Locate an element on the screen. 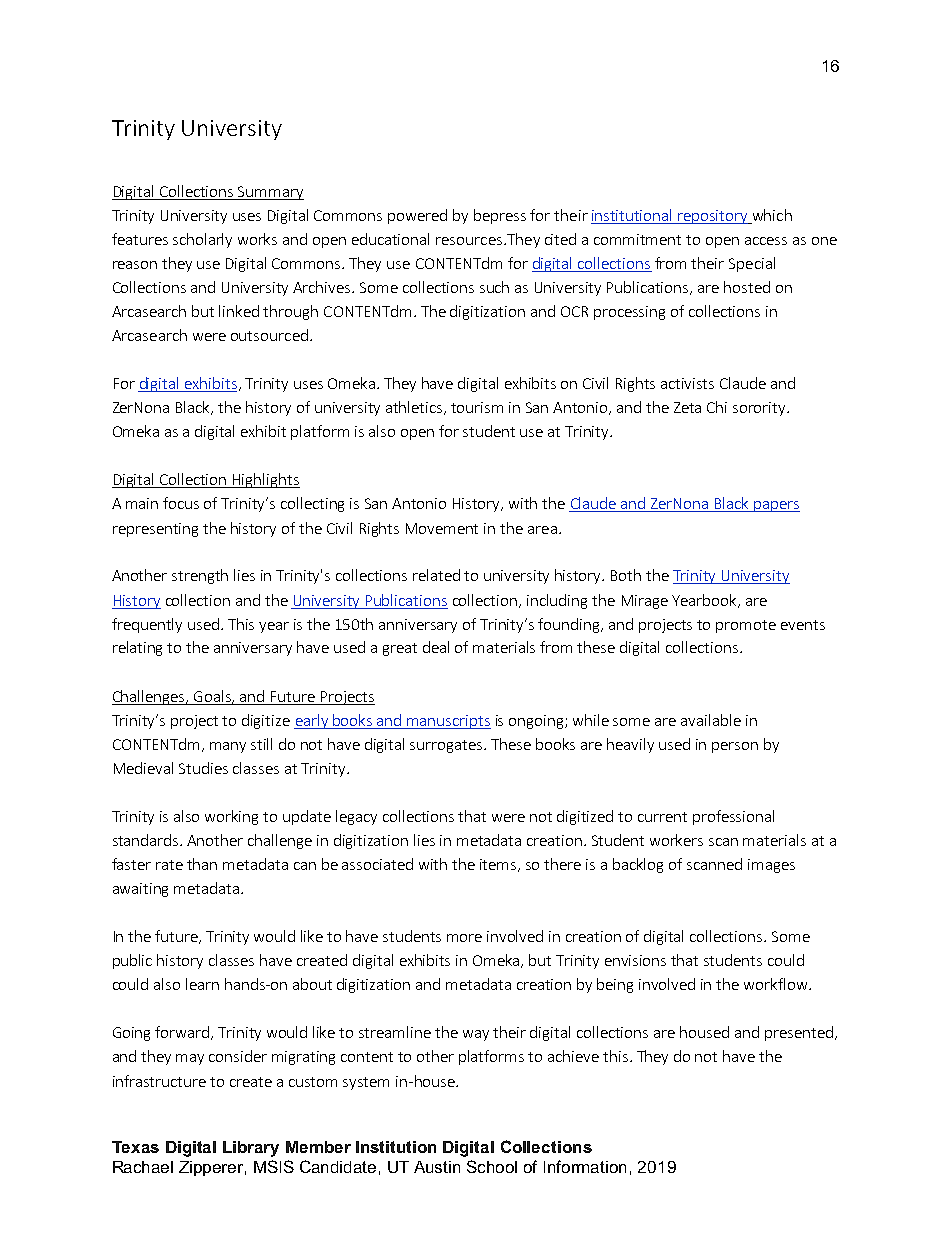 Image resolution: width=952 pixels, height=1233 pixels. presented is located at coordinates (799, 1033).
